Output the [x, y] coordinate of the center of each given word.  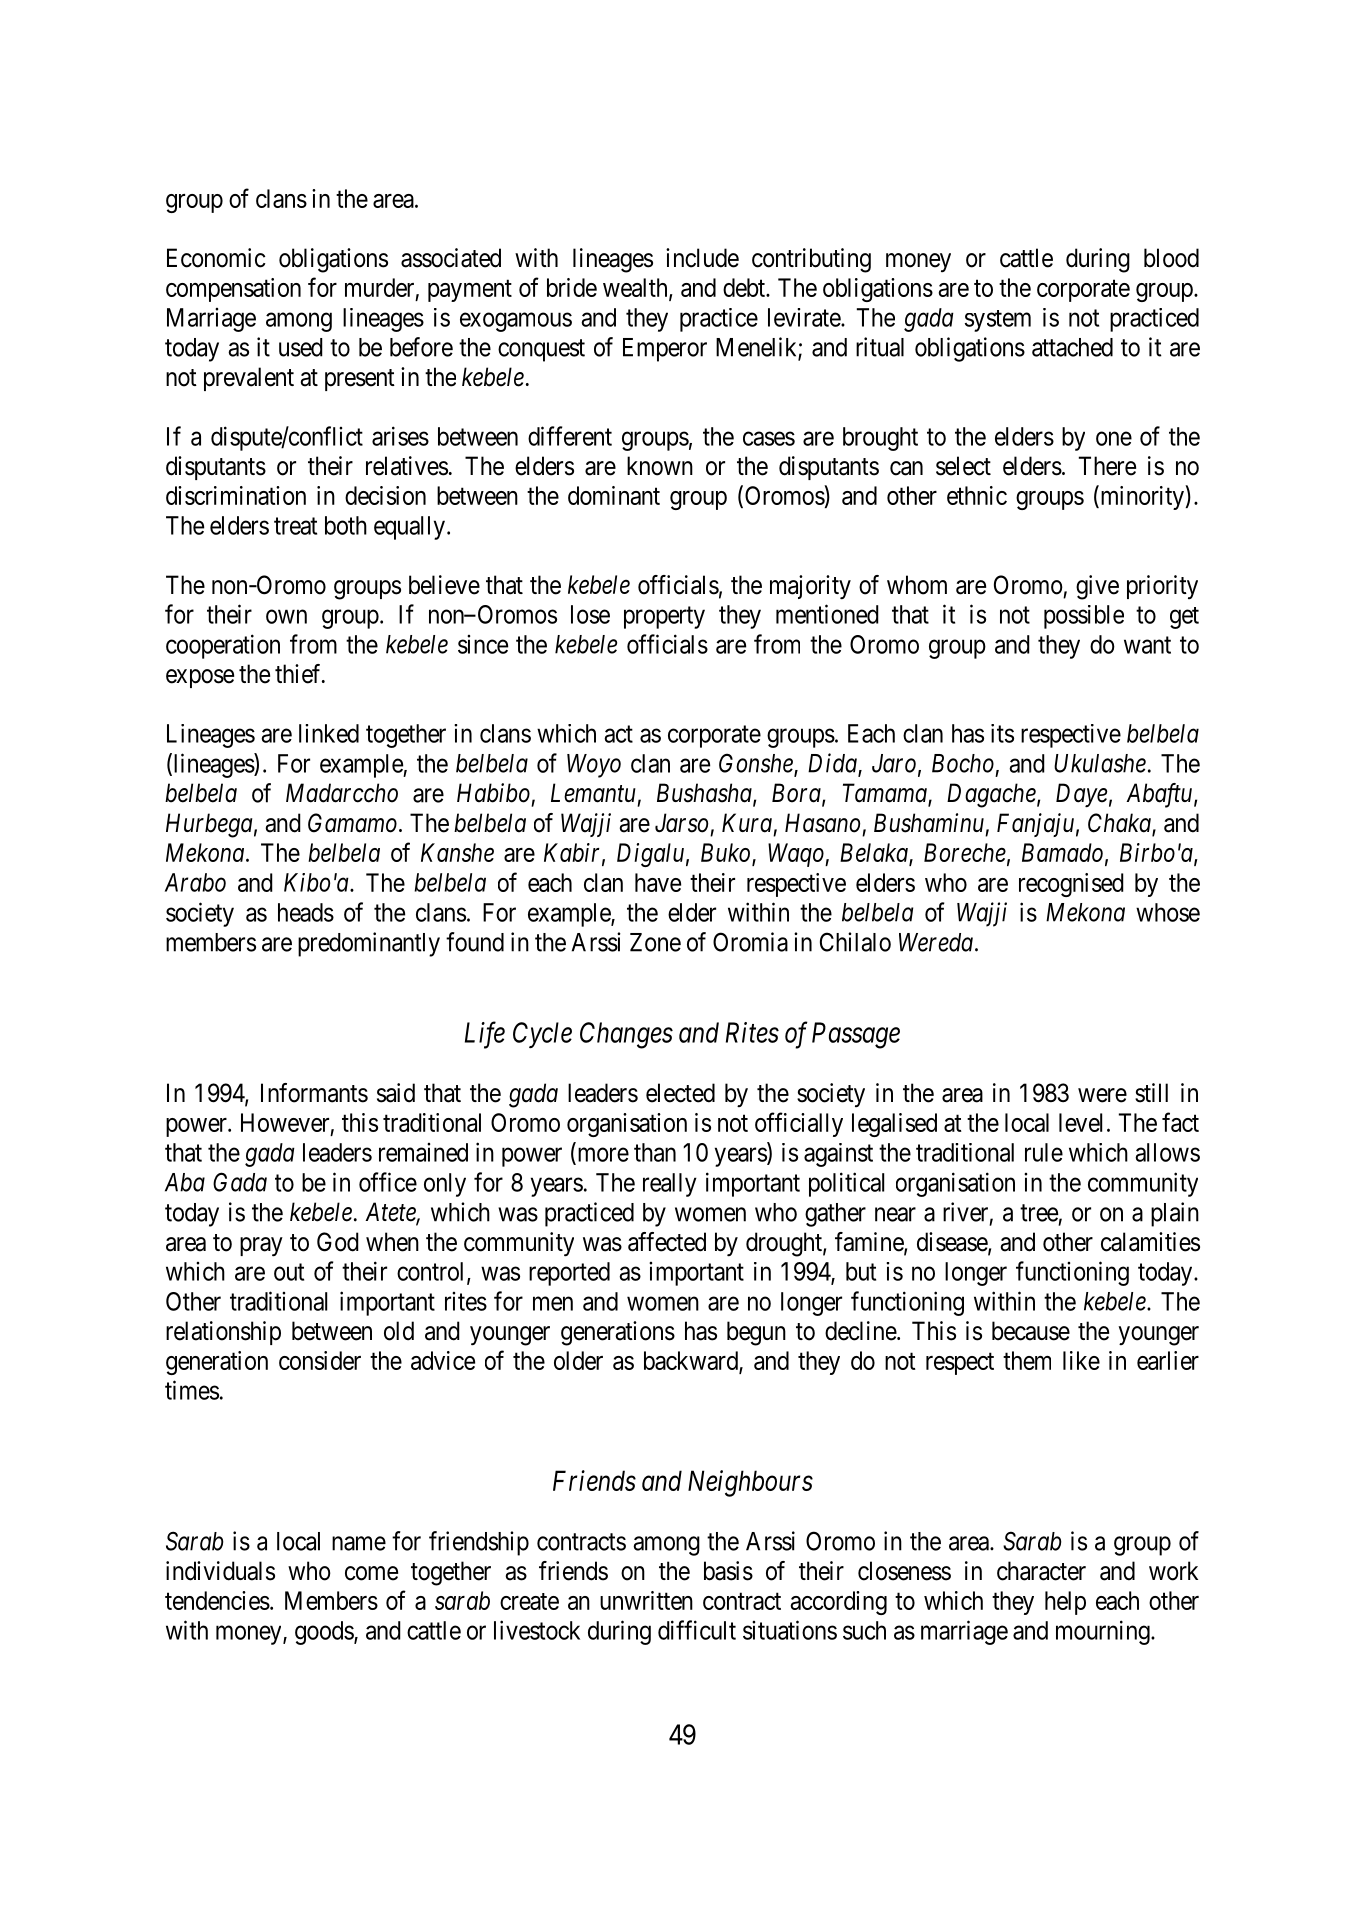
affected [667, 1242]
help [1065, 1603]
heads [306, 912]
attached [1072, 347]
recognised [1071, 885]
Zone [655, 942]
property [664, 618]
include [702, 258]
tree [1039, 1213]
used [301, 347]
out [289, 1272]
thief [299, 674]
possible [1084, 617]
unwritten [646, 1600]
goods [325, 1633]
